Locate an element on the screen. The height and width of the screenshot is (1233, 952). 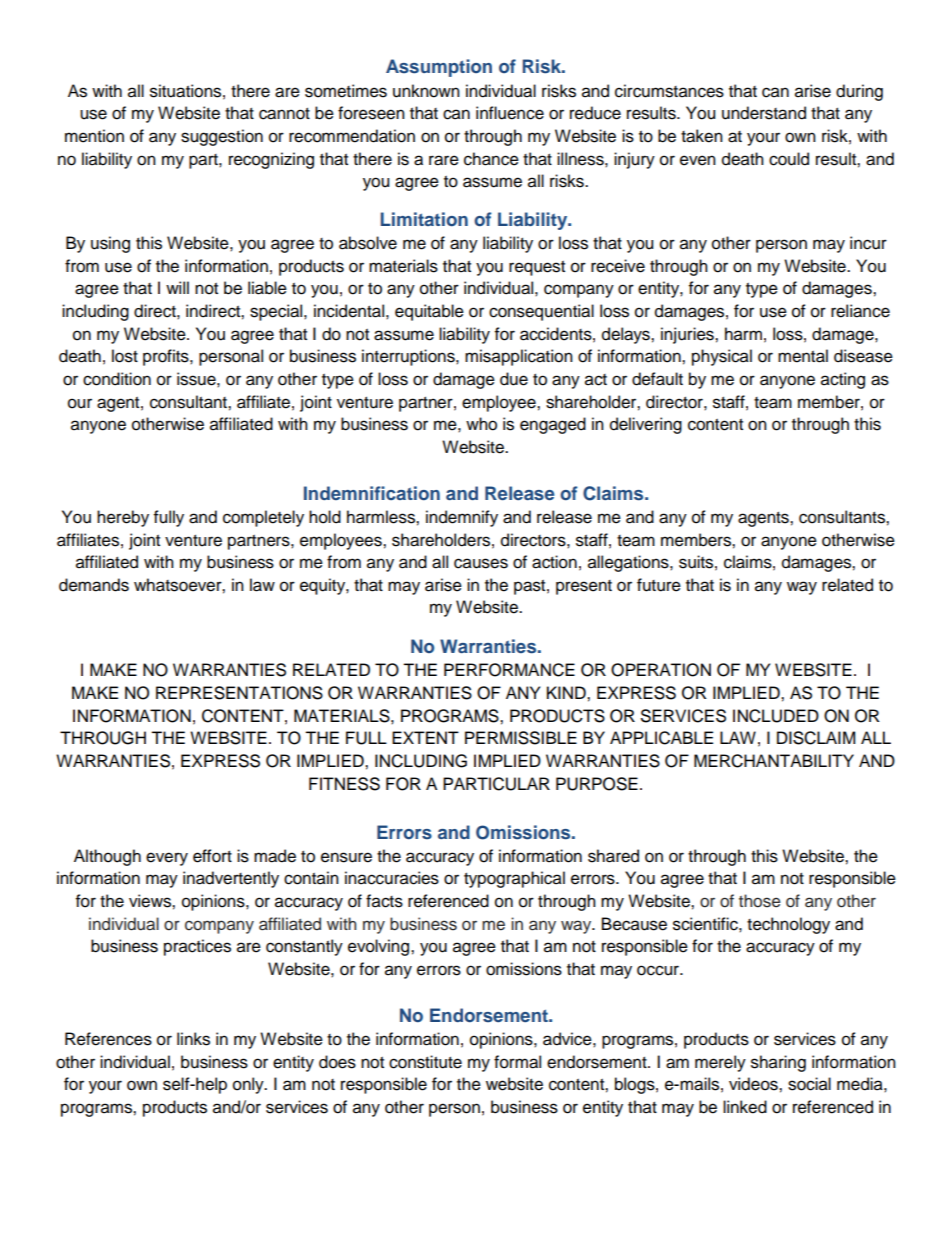
causes is located at coordinates (481, 563).
